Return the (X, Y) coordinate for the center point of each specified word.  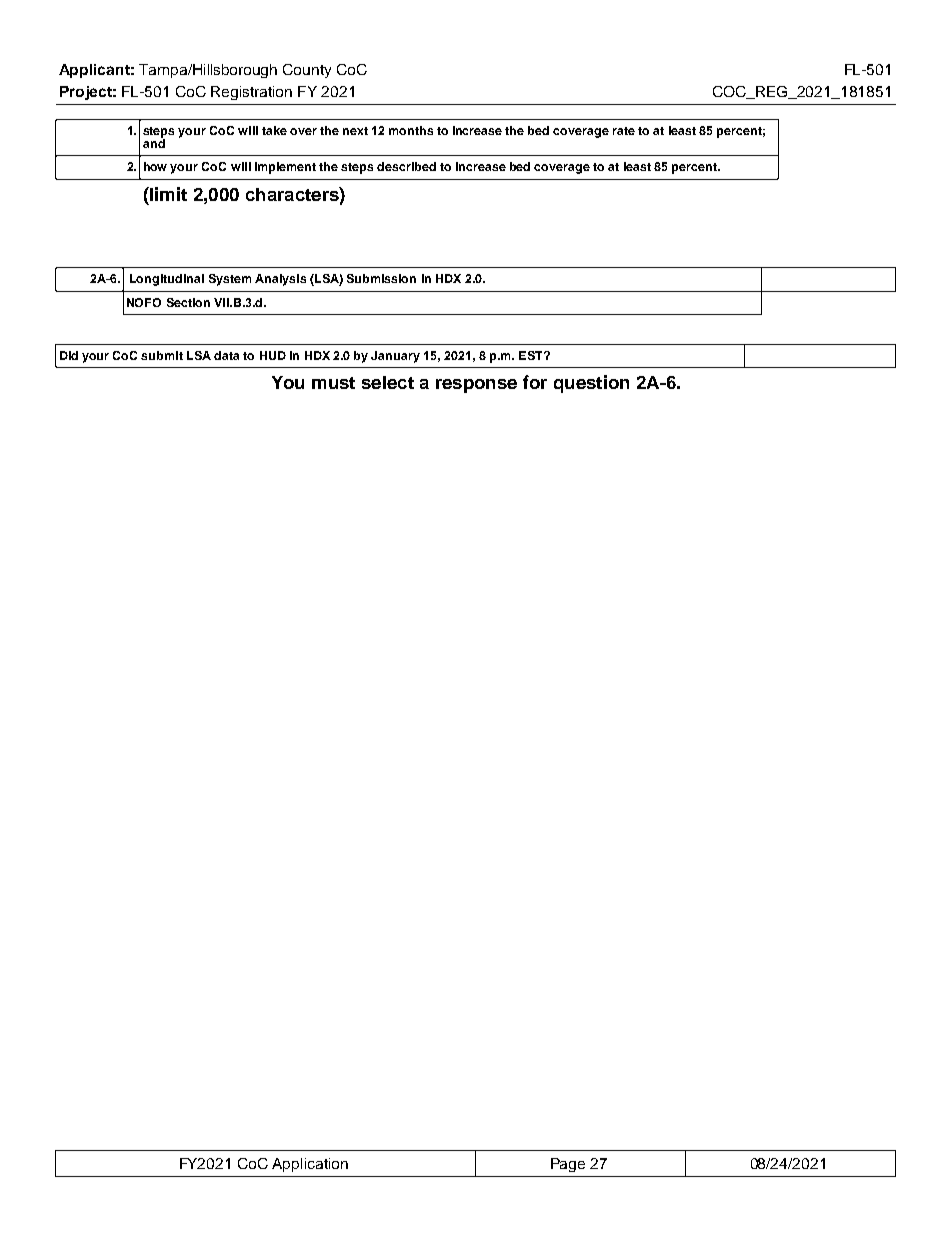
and (154, 142)
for (535, 382)
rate (624, 131)
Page (568, 1165)
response (476, 386)
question (591, 384)
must (333, 383)
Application (310, 1165)
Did (69, 355)
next (355, 131)
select (388, 382)
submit (162, 355)
